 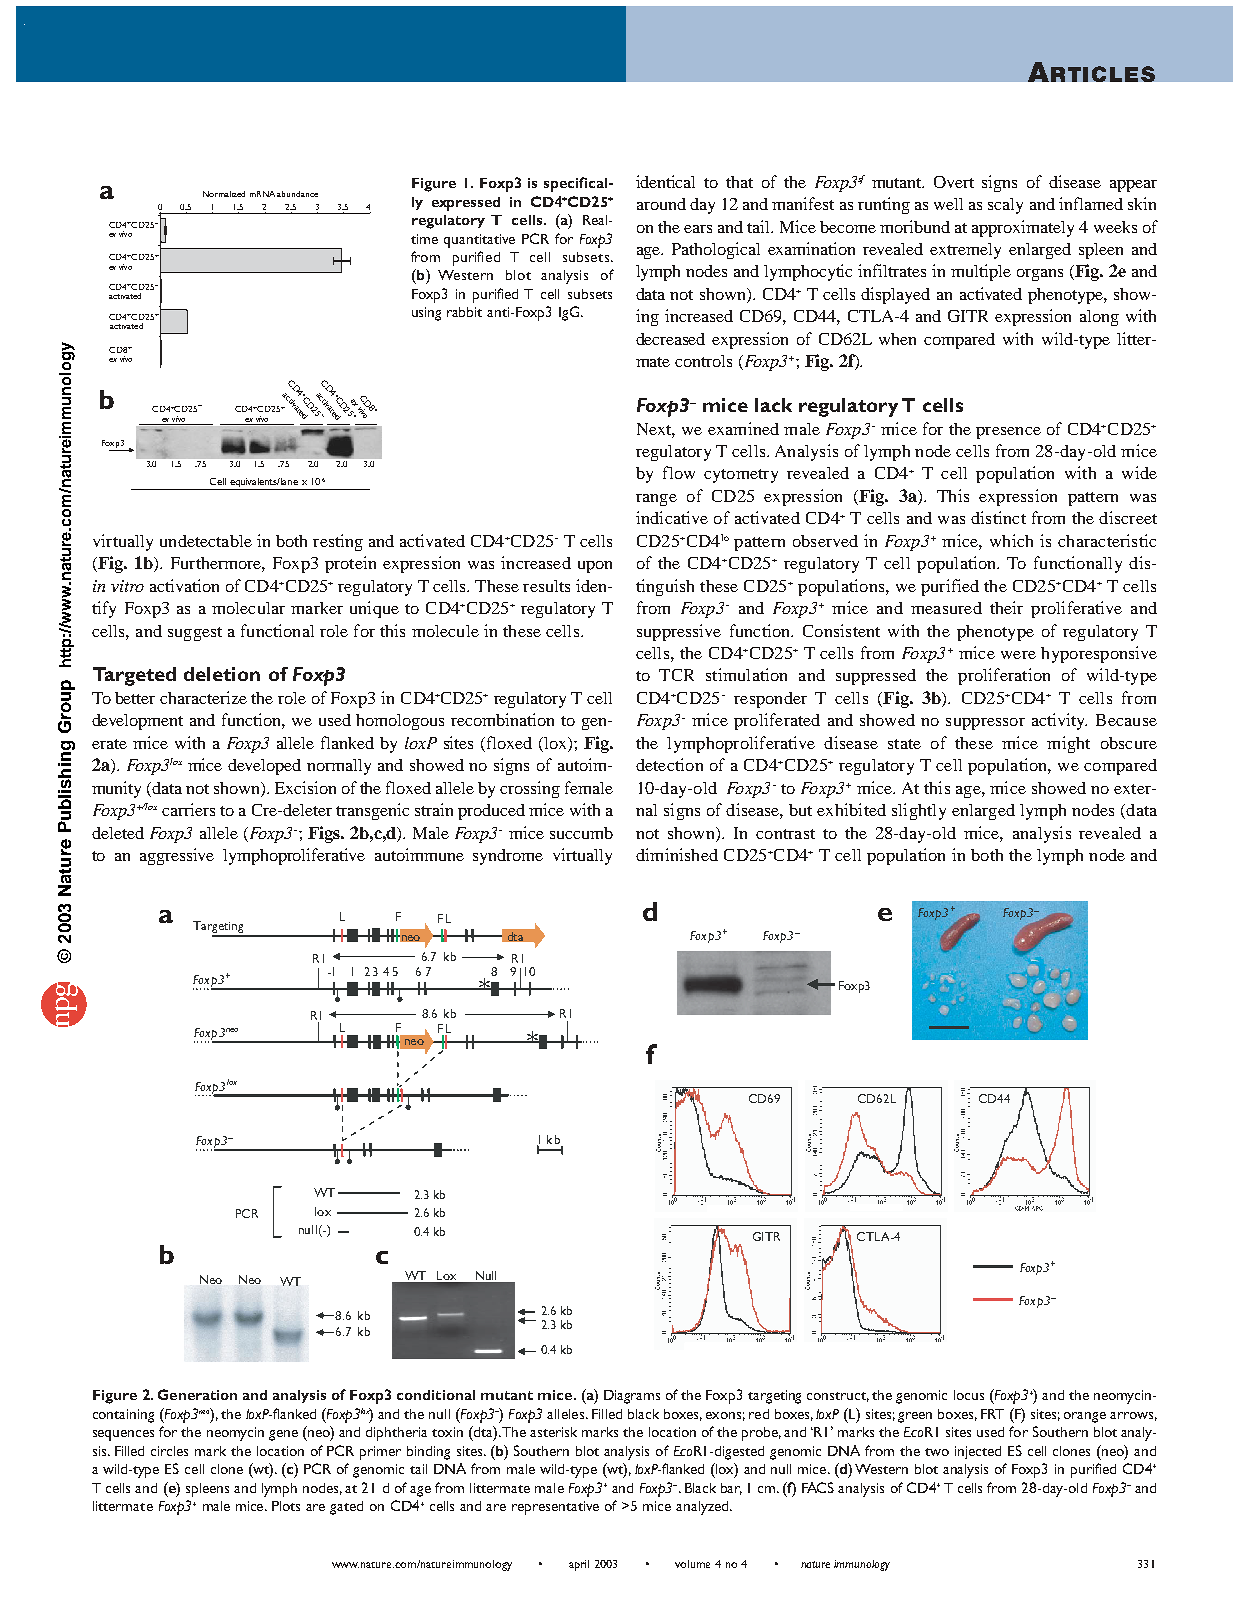 I want to click on TCR, so click(x=676, y=675).
